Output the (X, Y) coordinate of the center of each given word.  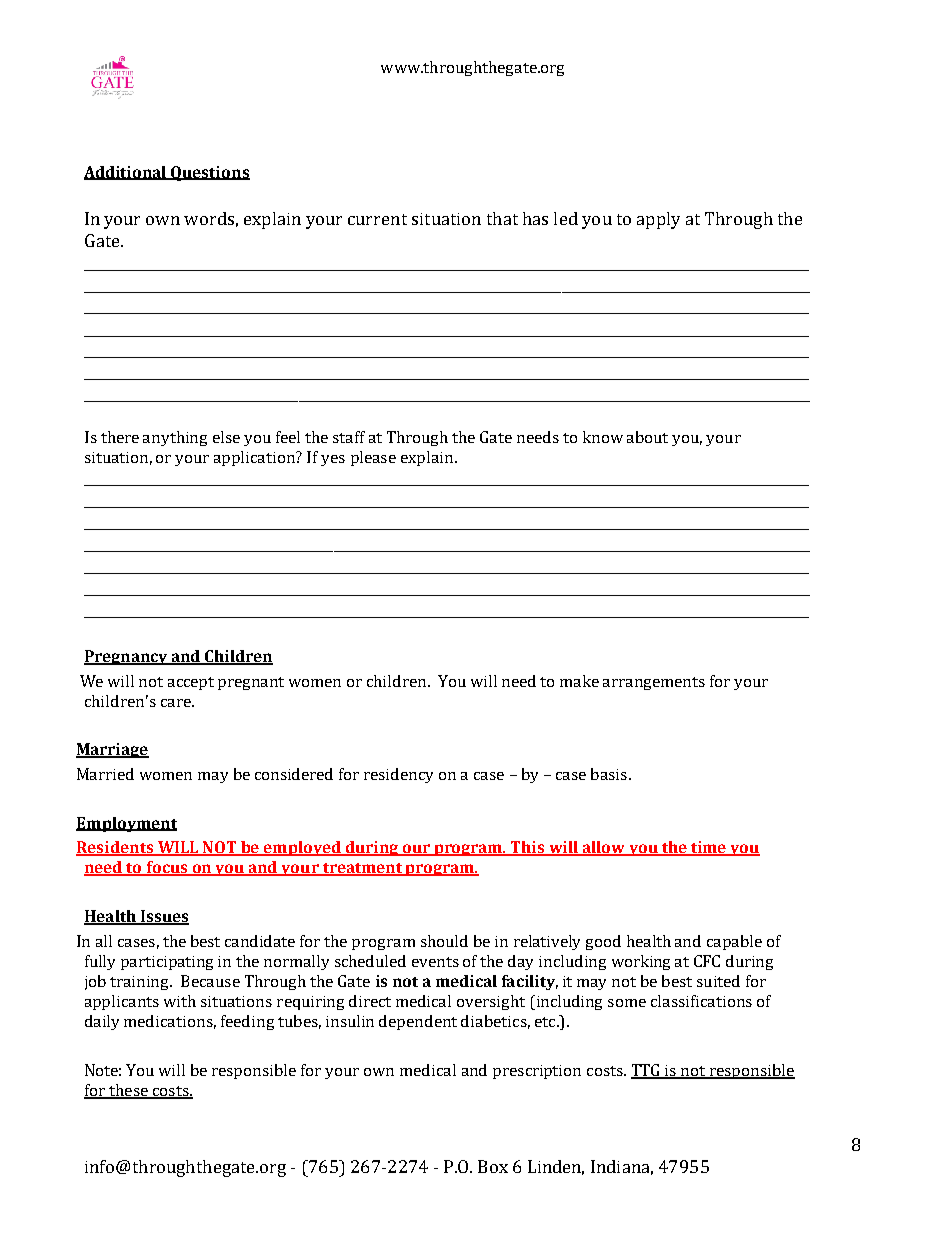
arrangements (654, 683)
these (128, 1091)
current (377, 219)
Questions (209, 173)
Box (493, 1166)
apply (658, 220)
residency (398, 775)
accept (191, 683)
